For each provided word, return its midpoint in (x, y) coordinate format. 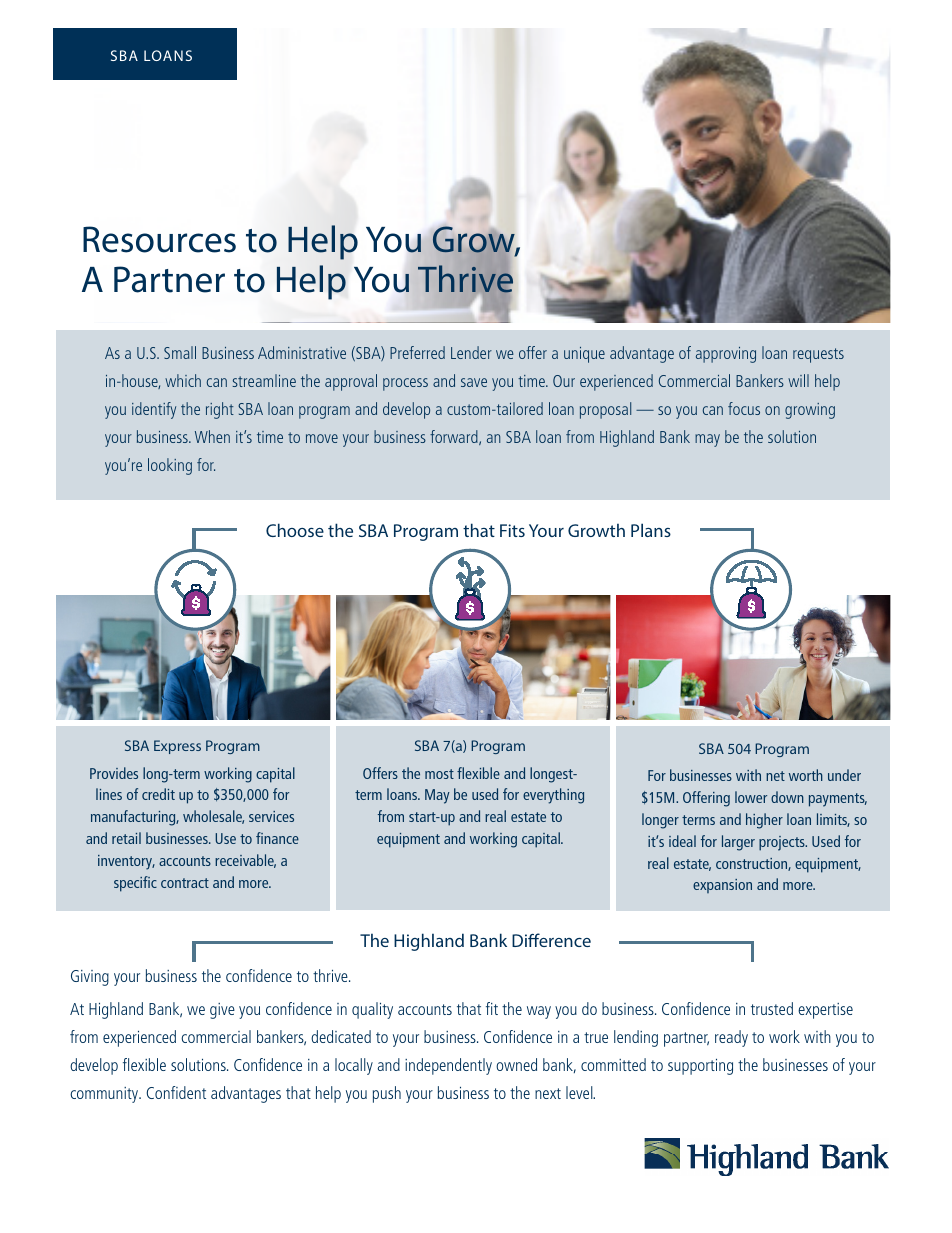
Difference (551, 940)
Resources (159, 239)
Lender (471, 352)
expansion (722, 886)
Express (177, 747)
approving (726, 355)
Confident (176, 1092)
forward (455, 437)
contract (185, 883)
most (439, 774)
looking (170, 466)
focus (744, 408)
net (775, 776)
